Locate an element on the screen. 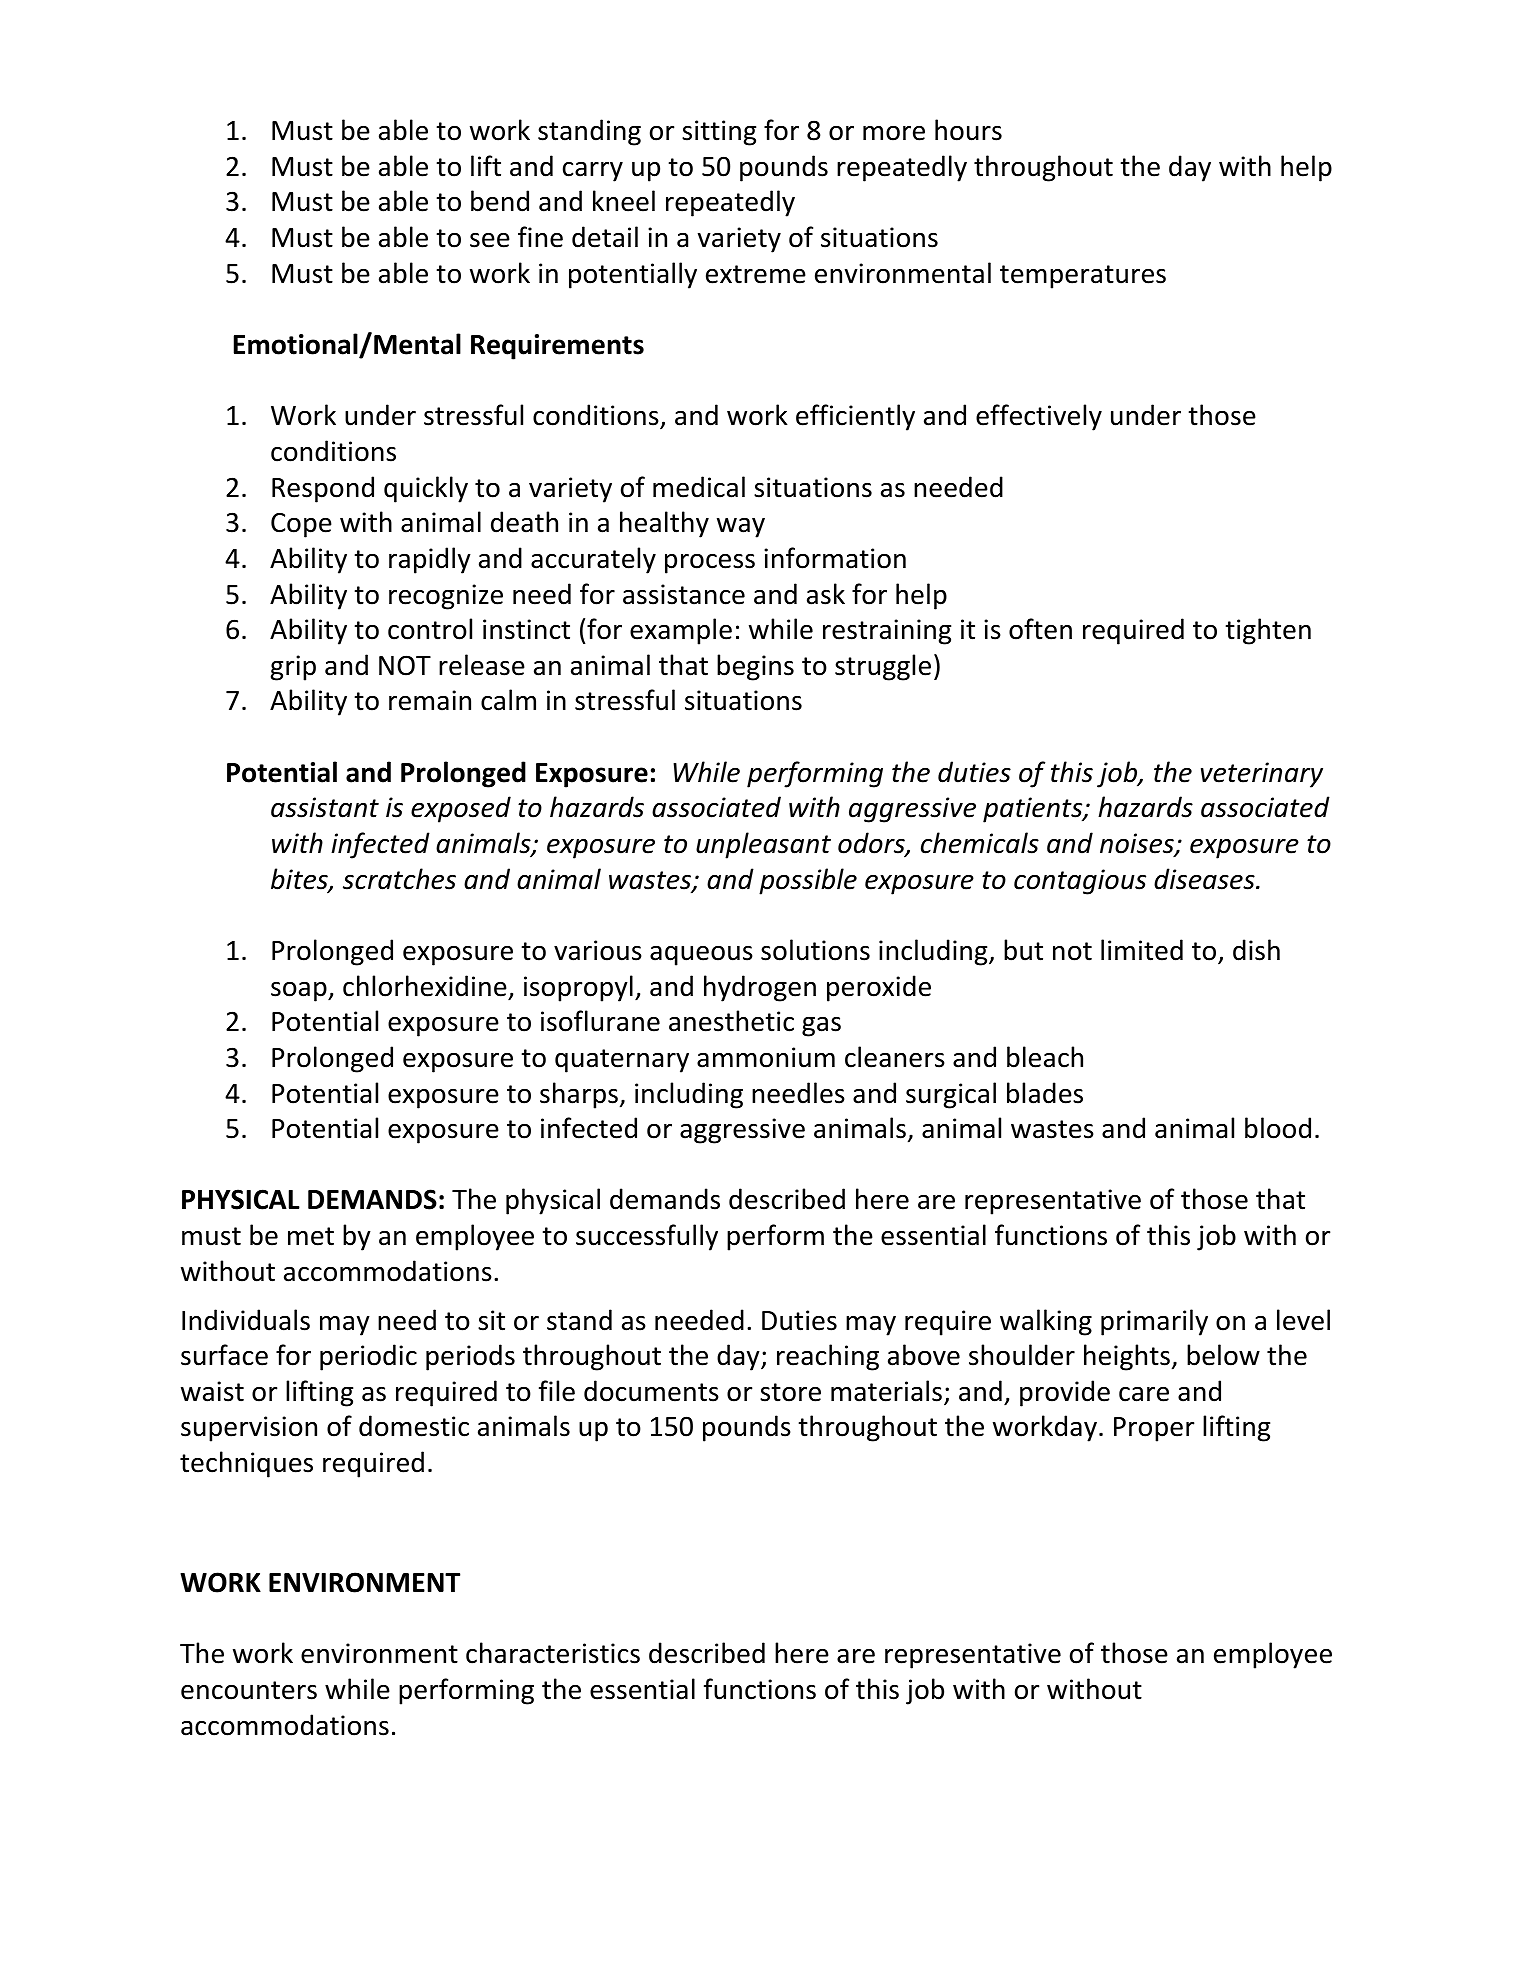 The height and width of the screenshot is (1981, 1531). bites is located at coordinates (300, 880).
